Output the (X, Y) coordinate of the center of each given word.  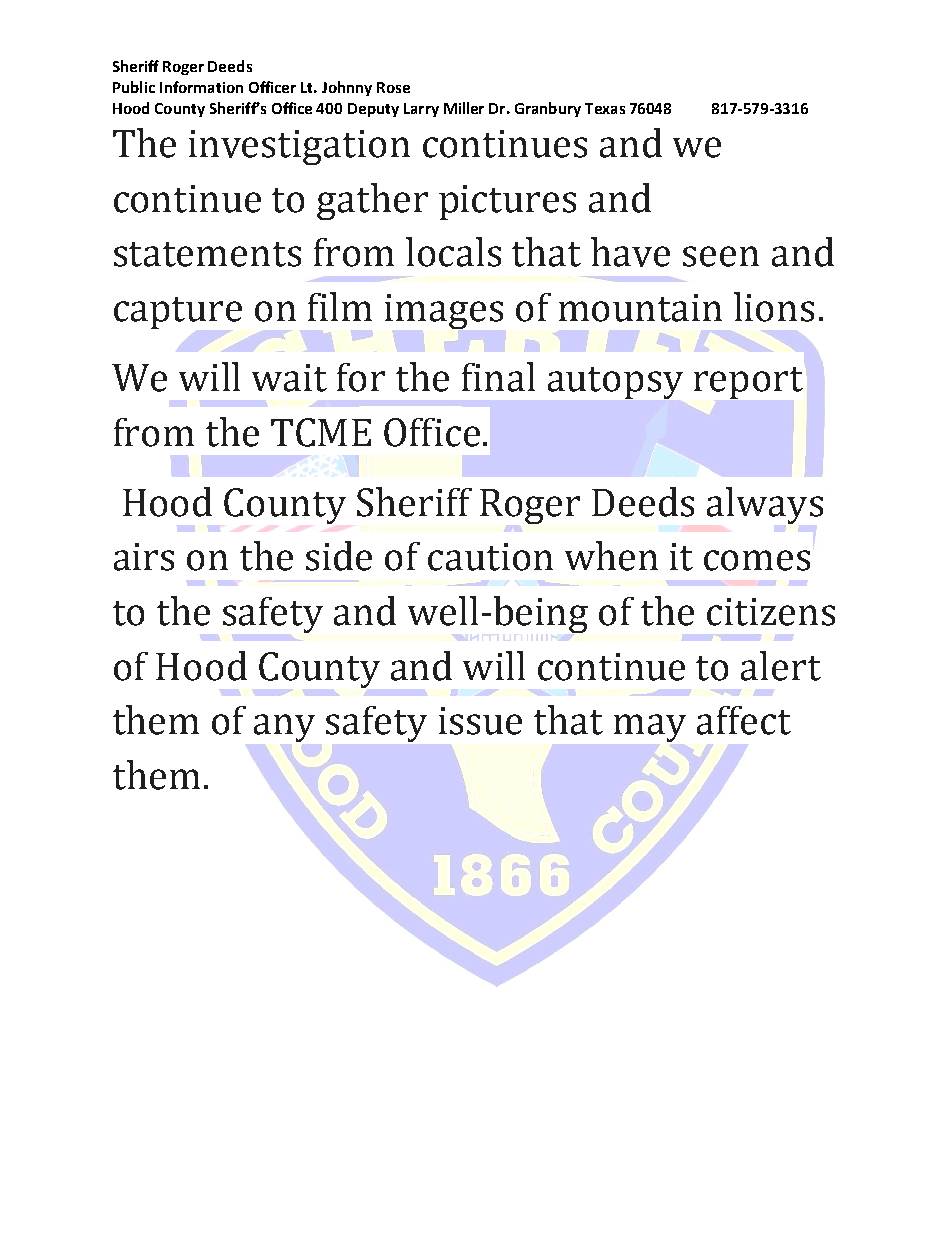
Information (201, 87)
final (498, 377)
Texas (605, 108)
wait (289, 378)
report (748, 383)
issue (480, 721)
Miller (464, 108)
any (284, 729)
